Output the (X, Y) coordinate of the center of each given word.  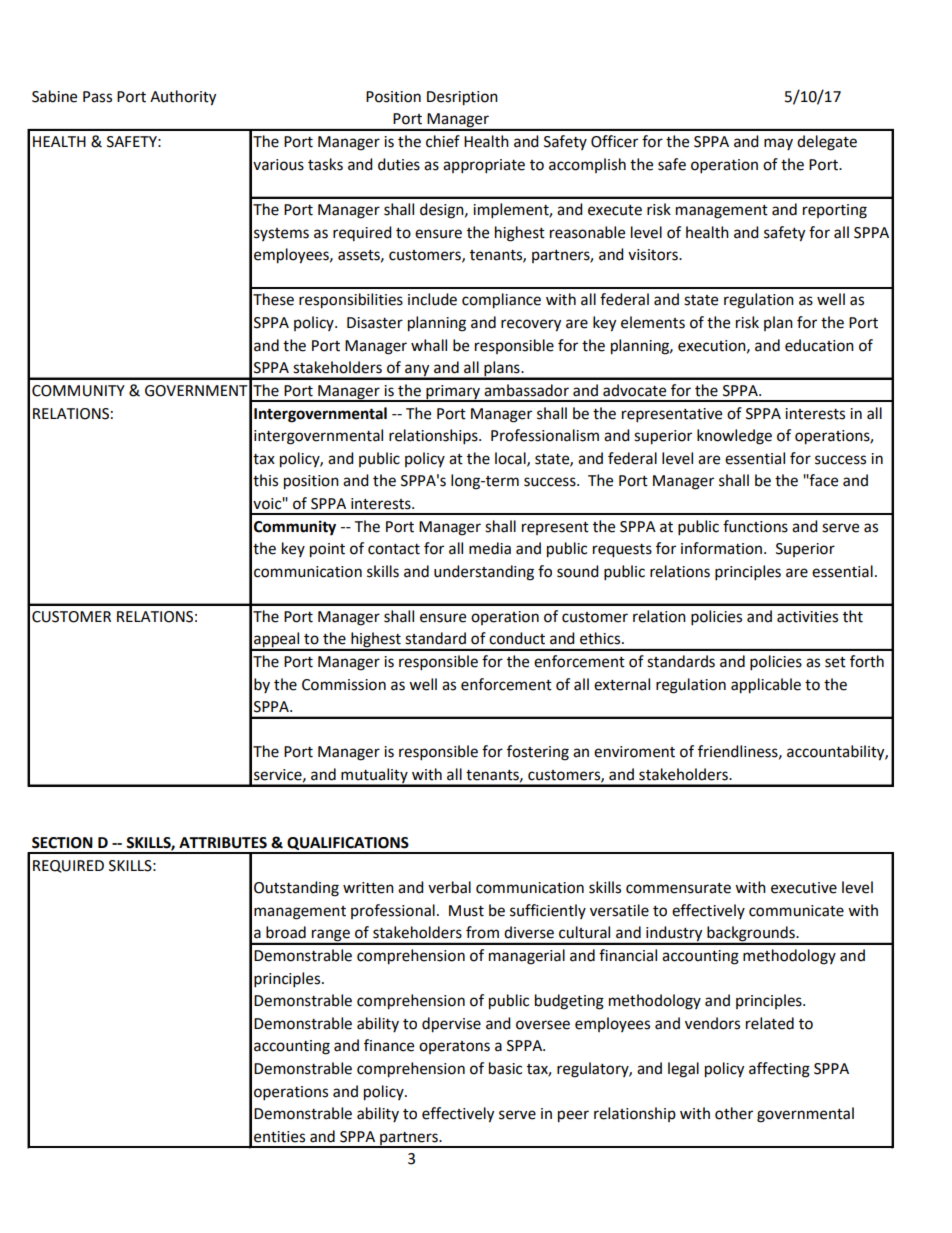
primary (453, 393)
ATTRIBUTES (223, 843)
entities (279, 1137)
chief (443, 141)
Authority (183, 98)
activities (807, 617)
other (734, 1113)
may (778, 144)
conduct (517, 638)
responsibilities (351, 301)
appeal (277, 641)
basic (505, 1068)
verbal (449, 887)
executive (804, 888)
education (819, 345)
